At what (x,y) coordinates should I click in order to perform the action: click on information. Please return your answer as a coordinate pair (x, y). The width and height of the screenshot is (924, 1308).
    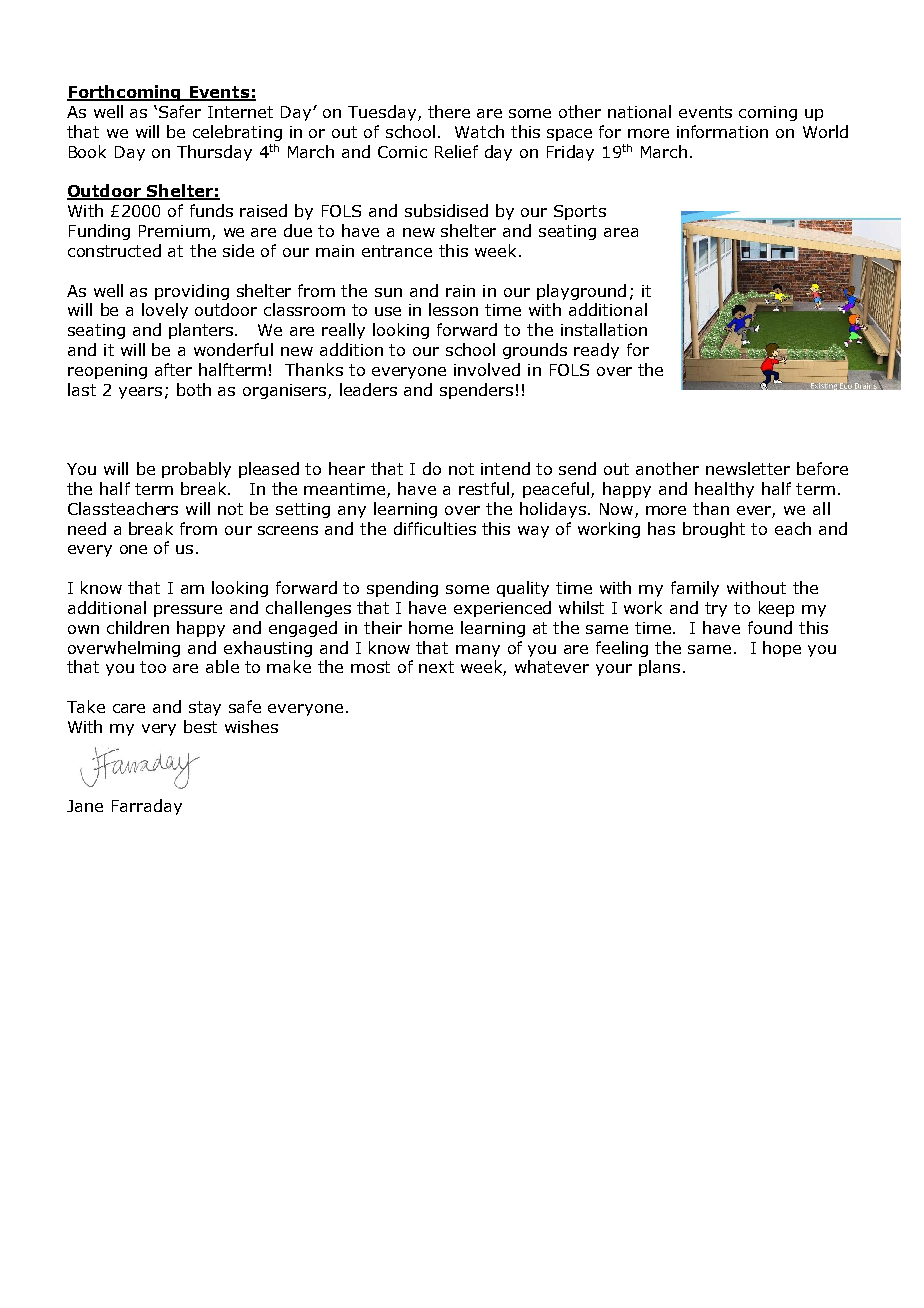
    Looking at the image, I should click on (722, 131).
